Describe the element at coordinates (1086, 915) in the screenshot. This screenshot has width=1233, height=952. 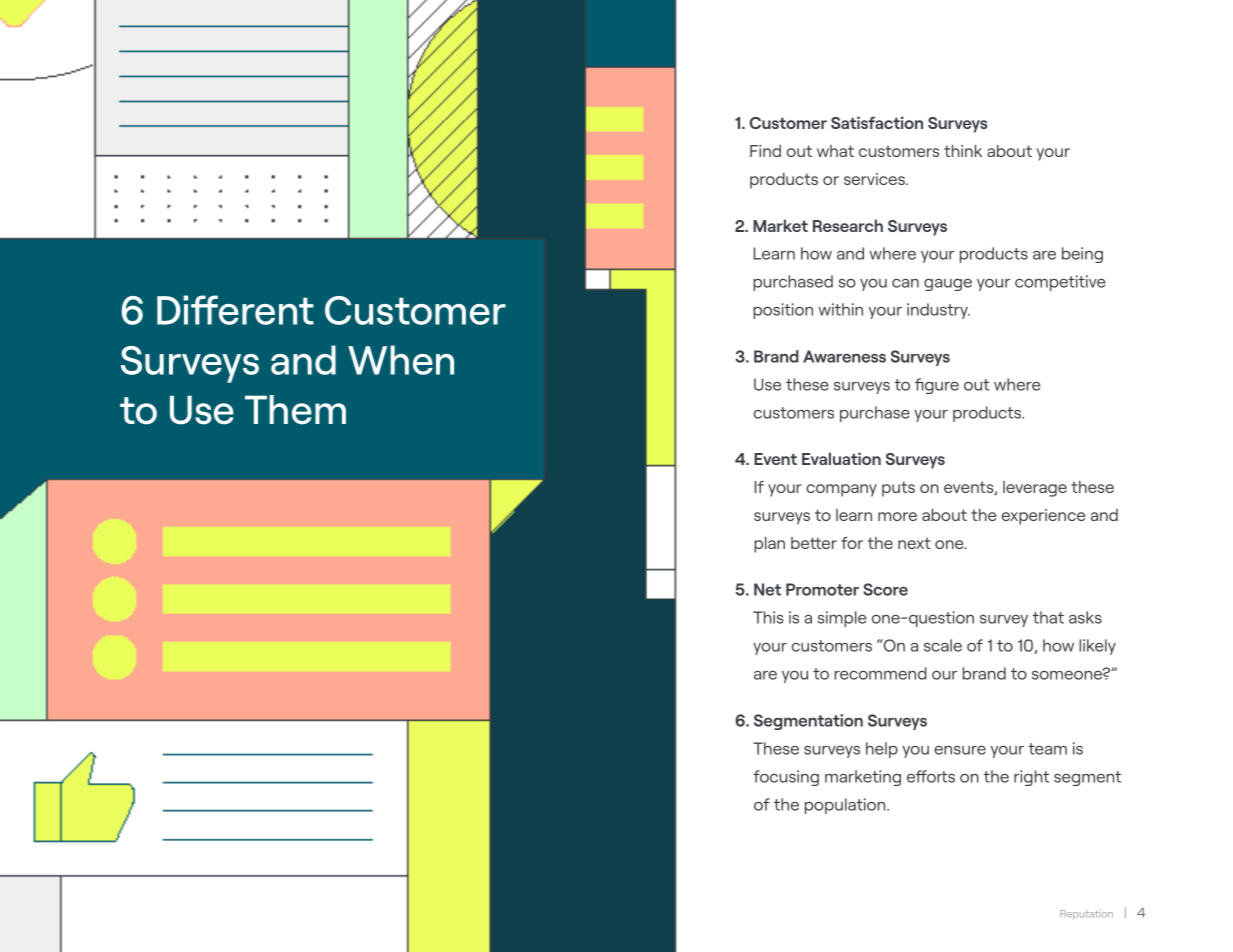
I see `Reputation` at that location.
